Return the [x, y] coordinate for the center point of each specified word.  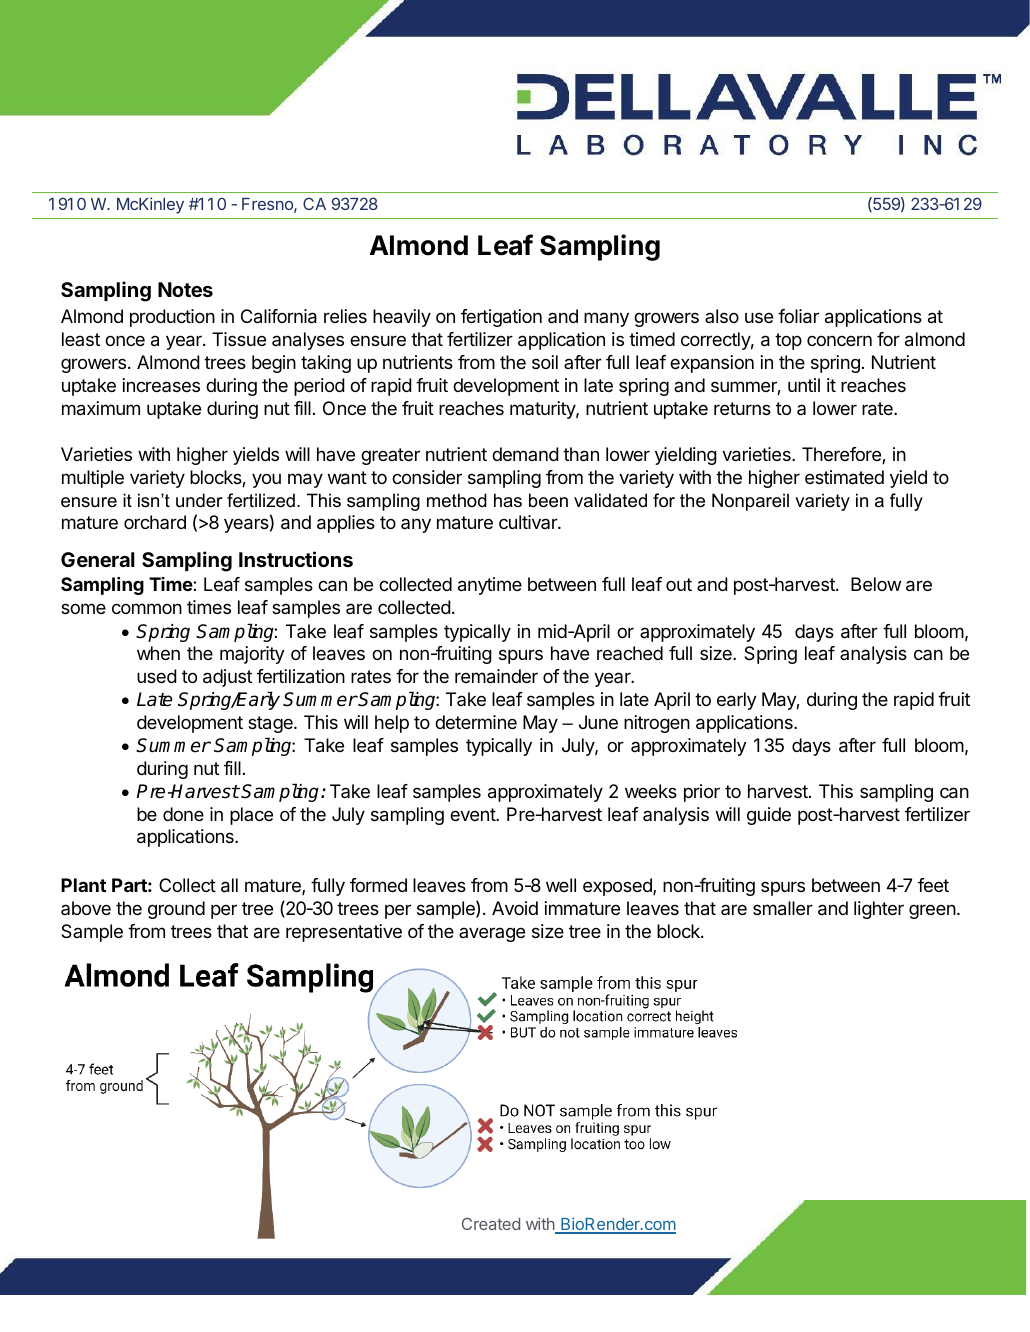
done [183, 814]
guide [769, 816]
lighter [879, 910]
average [492, 934]
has [508, 500]
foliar [798, 316]
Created [491, 1224]
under [199, 500]
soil [545, 362]
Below [876, 584]
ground [176, 910]
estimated [844, 477]
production [172, 318]
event [473, 814]
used [157, 676]
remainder [496, 676]
